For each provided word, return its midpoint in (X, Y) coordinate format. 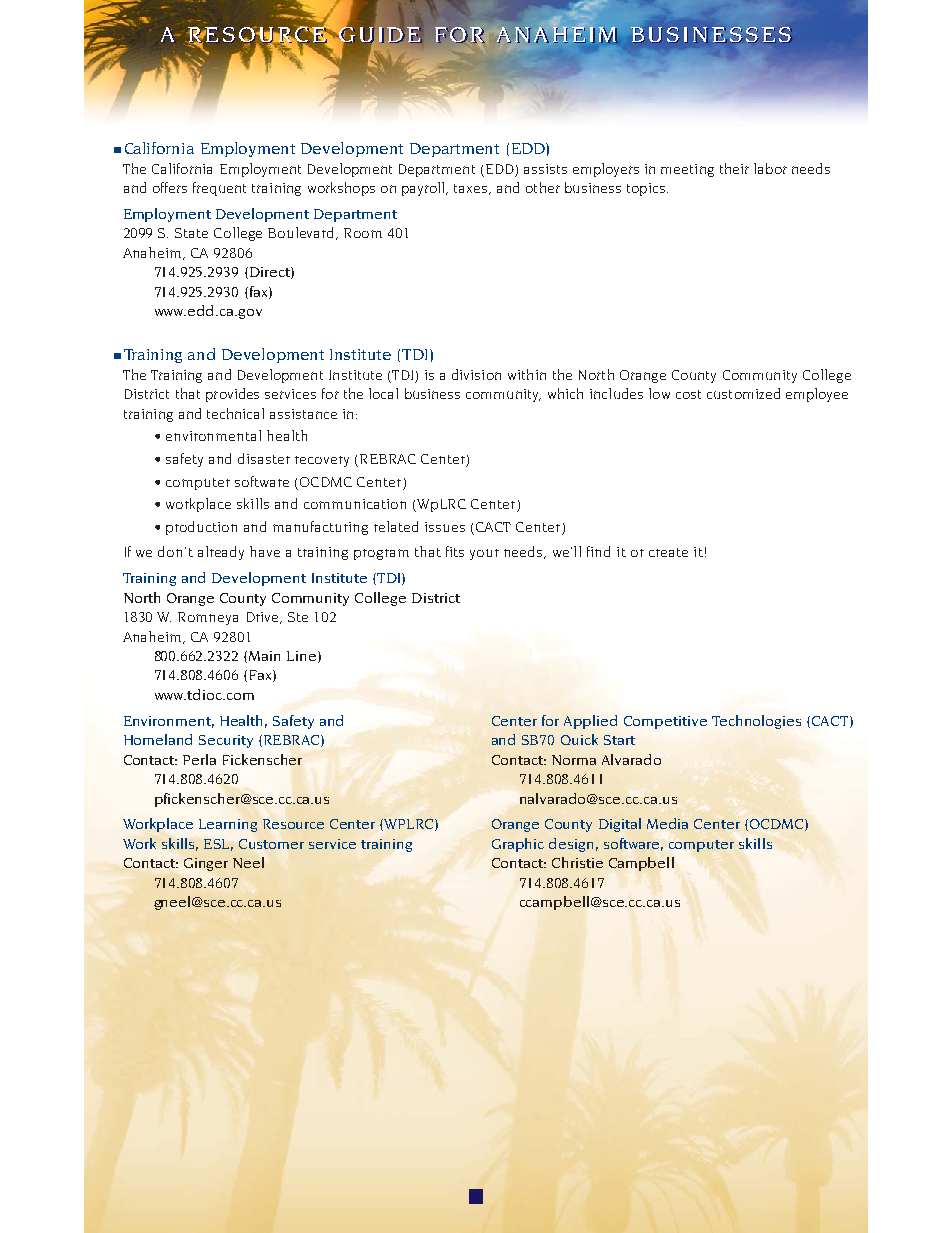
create (668, 552)
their (734, 168)
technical (235, 413)
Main (264, 656)
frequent (219, 189)
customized (743, 393)
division (476, 374)
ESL (218, 845)
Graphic (518, 845)
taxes (472, 189)
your (484, 554)
